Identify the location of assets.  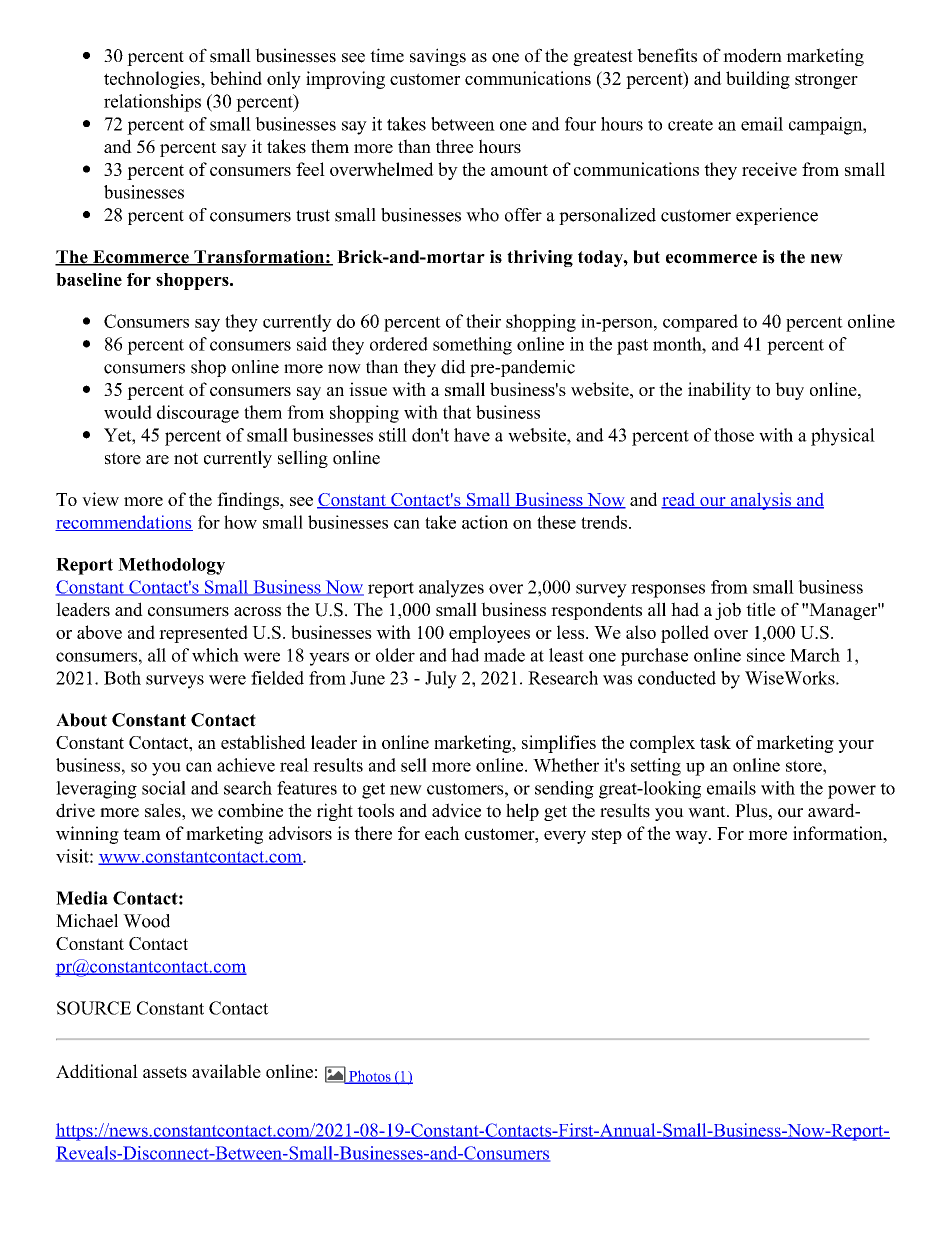
(165, 1072).
